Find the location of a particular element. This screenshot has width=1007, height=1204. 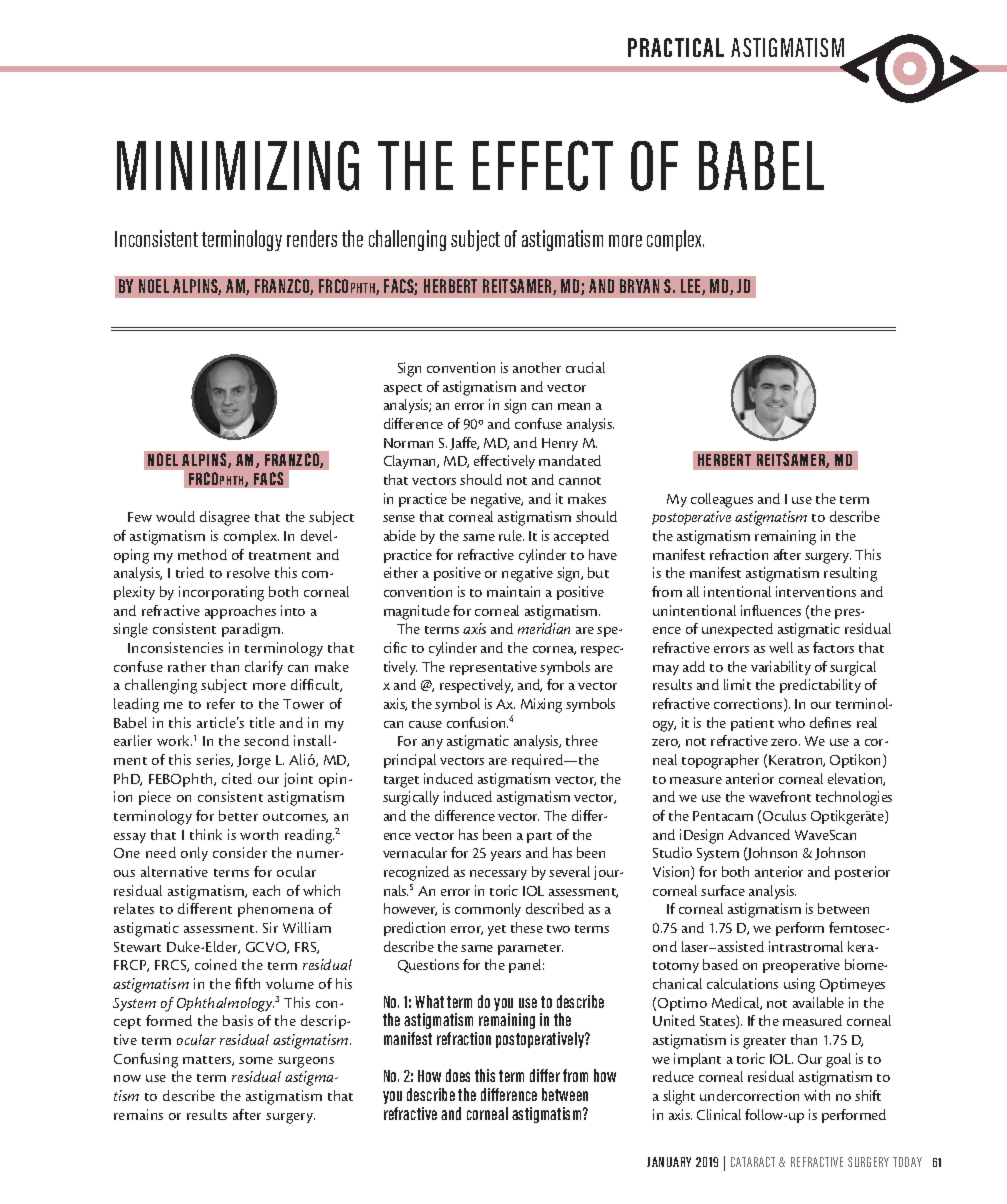

disagree is located at coordinates (225, 518).
